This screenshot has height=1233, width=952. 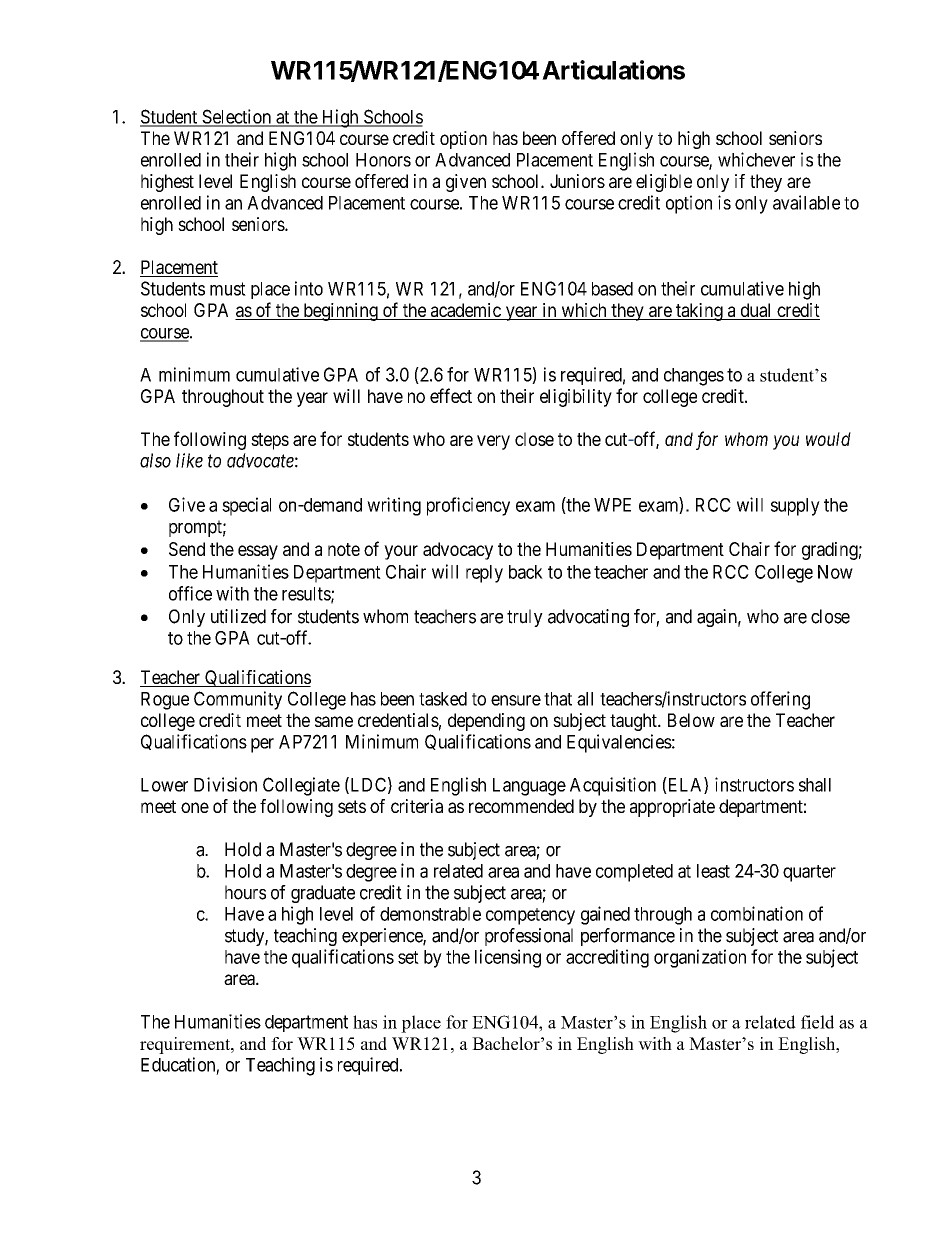 What do you see at coordinates (577, 181) in the screenshot?
I see `Juniors` at bounding box center [577, 181].
